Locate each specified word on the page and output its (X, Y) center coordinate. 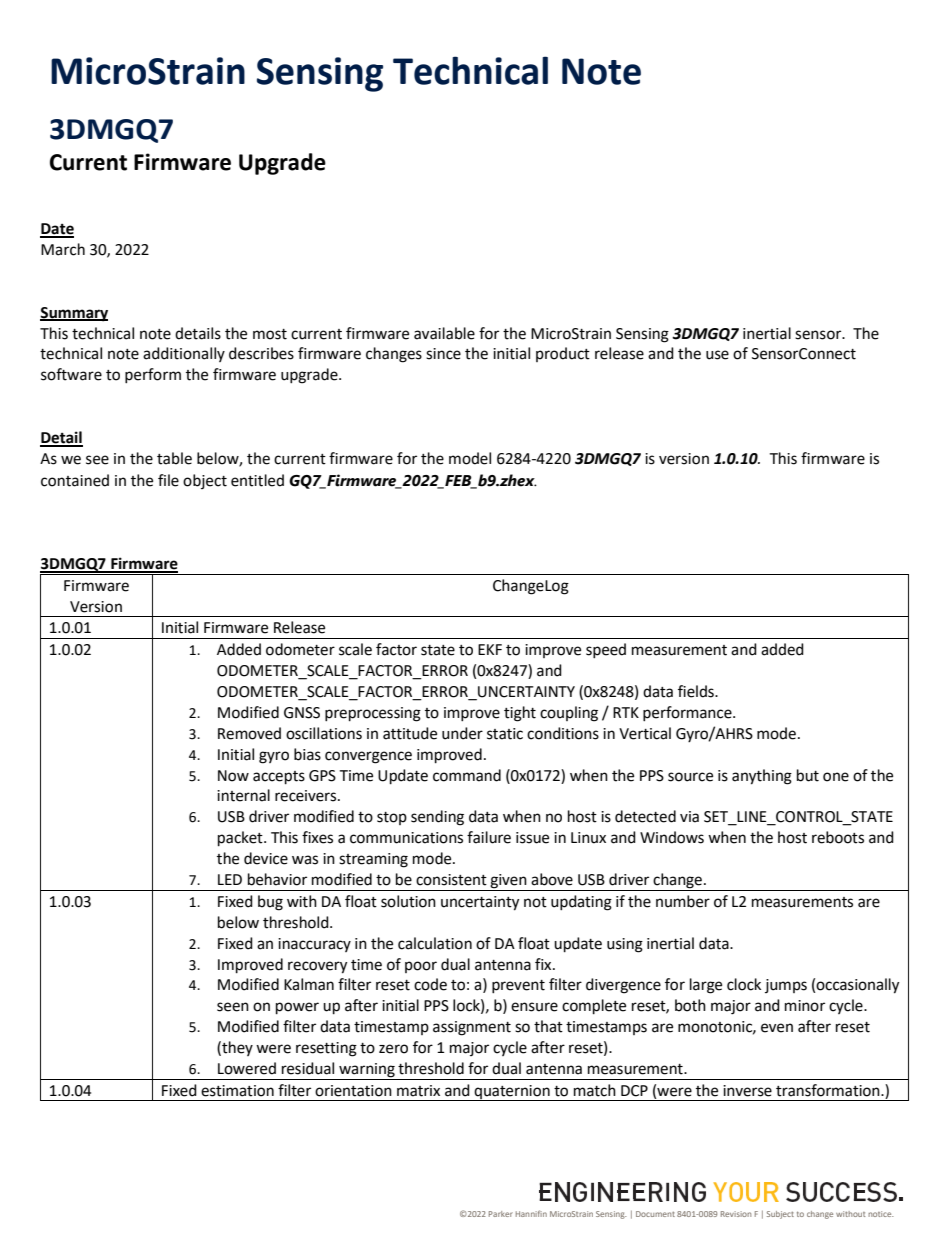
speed (606, 650)
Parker (501, 1214)
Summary (74, 314)
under (462, 733)
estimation (237, 1091)
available (444, 333)
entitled (257, 480)
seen (233, 1007)
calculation (435, 943)
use (717, 355)
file (168, 480)
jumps (786, 986)
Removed (249, 733)
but (808, 775)
